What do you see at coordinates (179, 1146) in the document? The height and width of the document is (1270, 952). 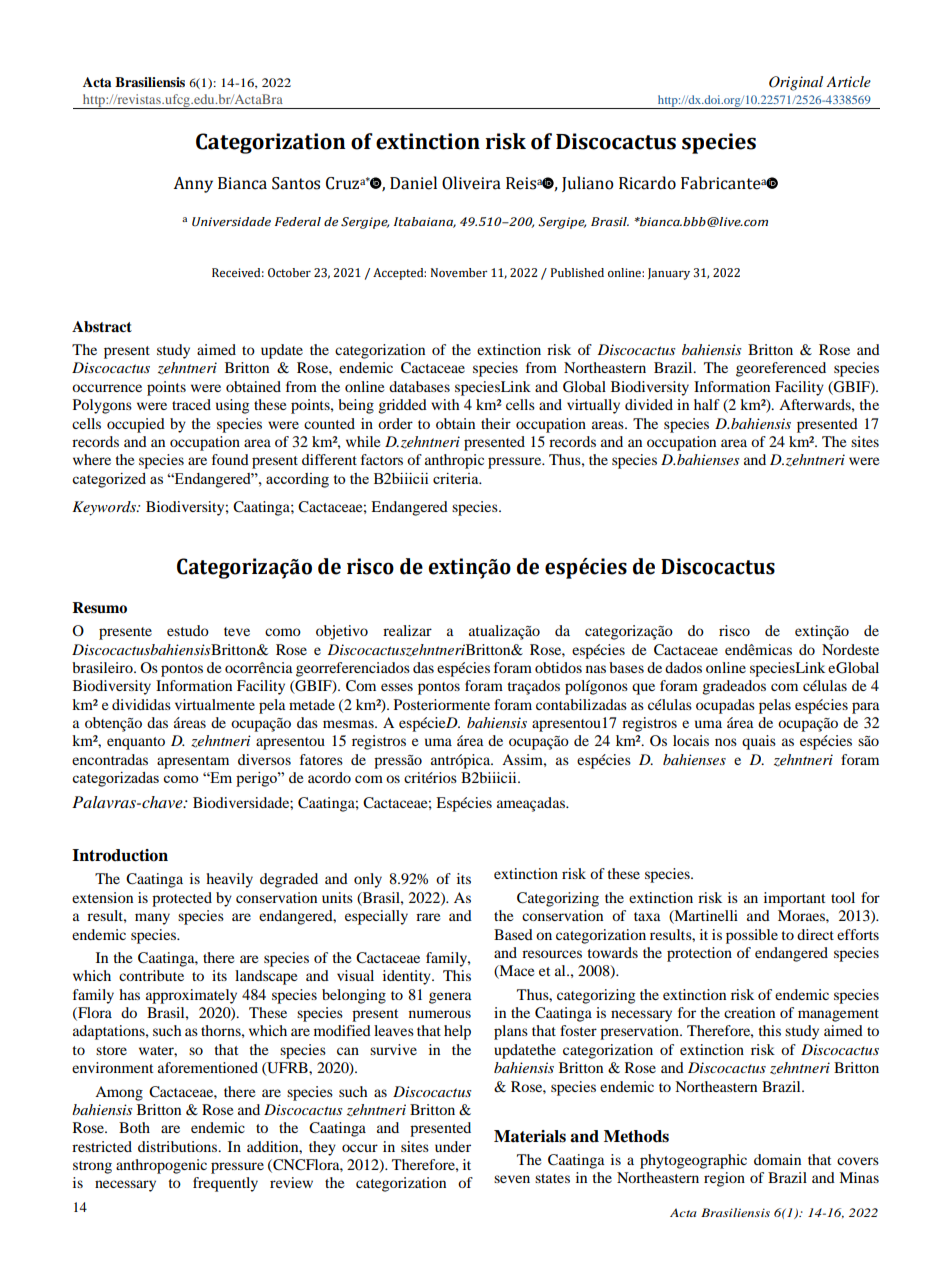 I see `distributions` at bounding box center [179, 1146].
